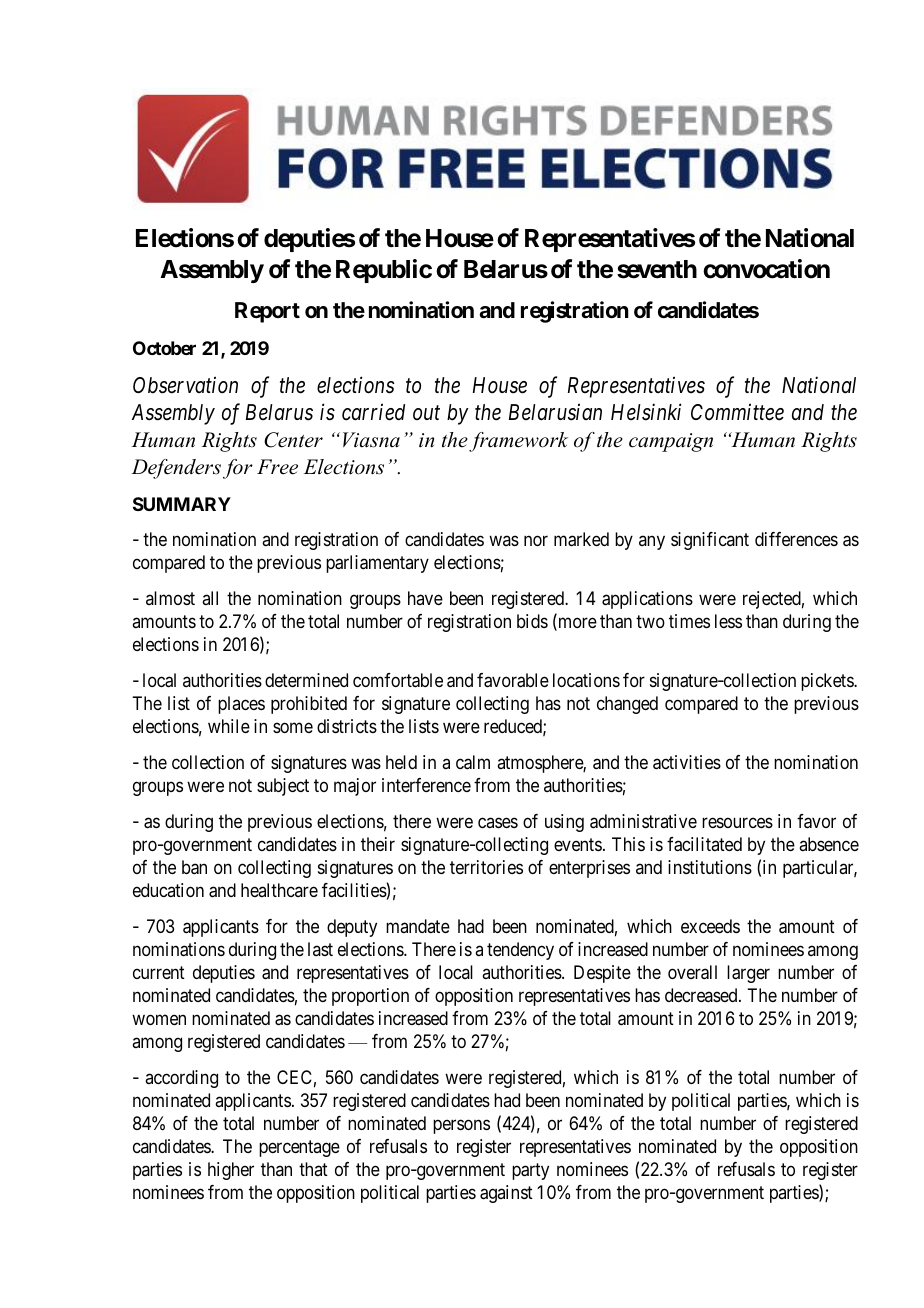  Describe the element at coordinates (231, 1171) in the page. I see `higher` at that location.
